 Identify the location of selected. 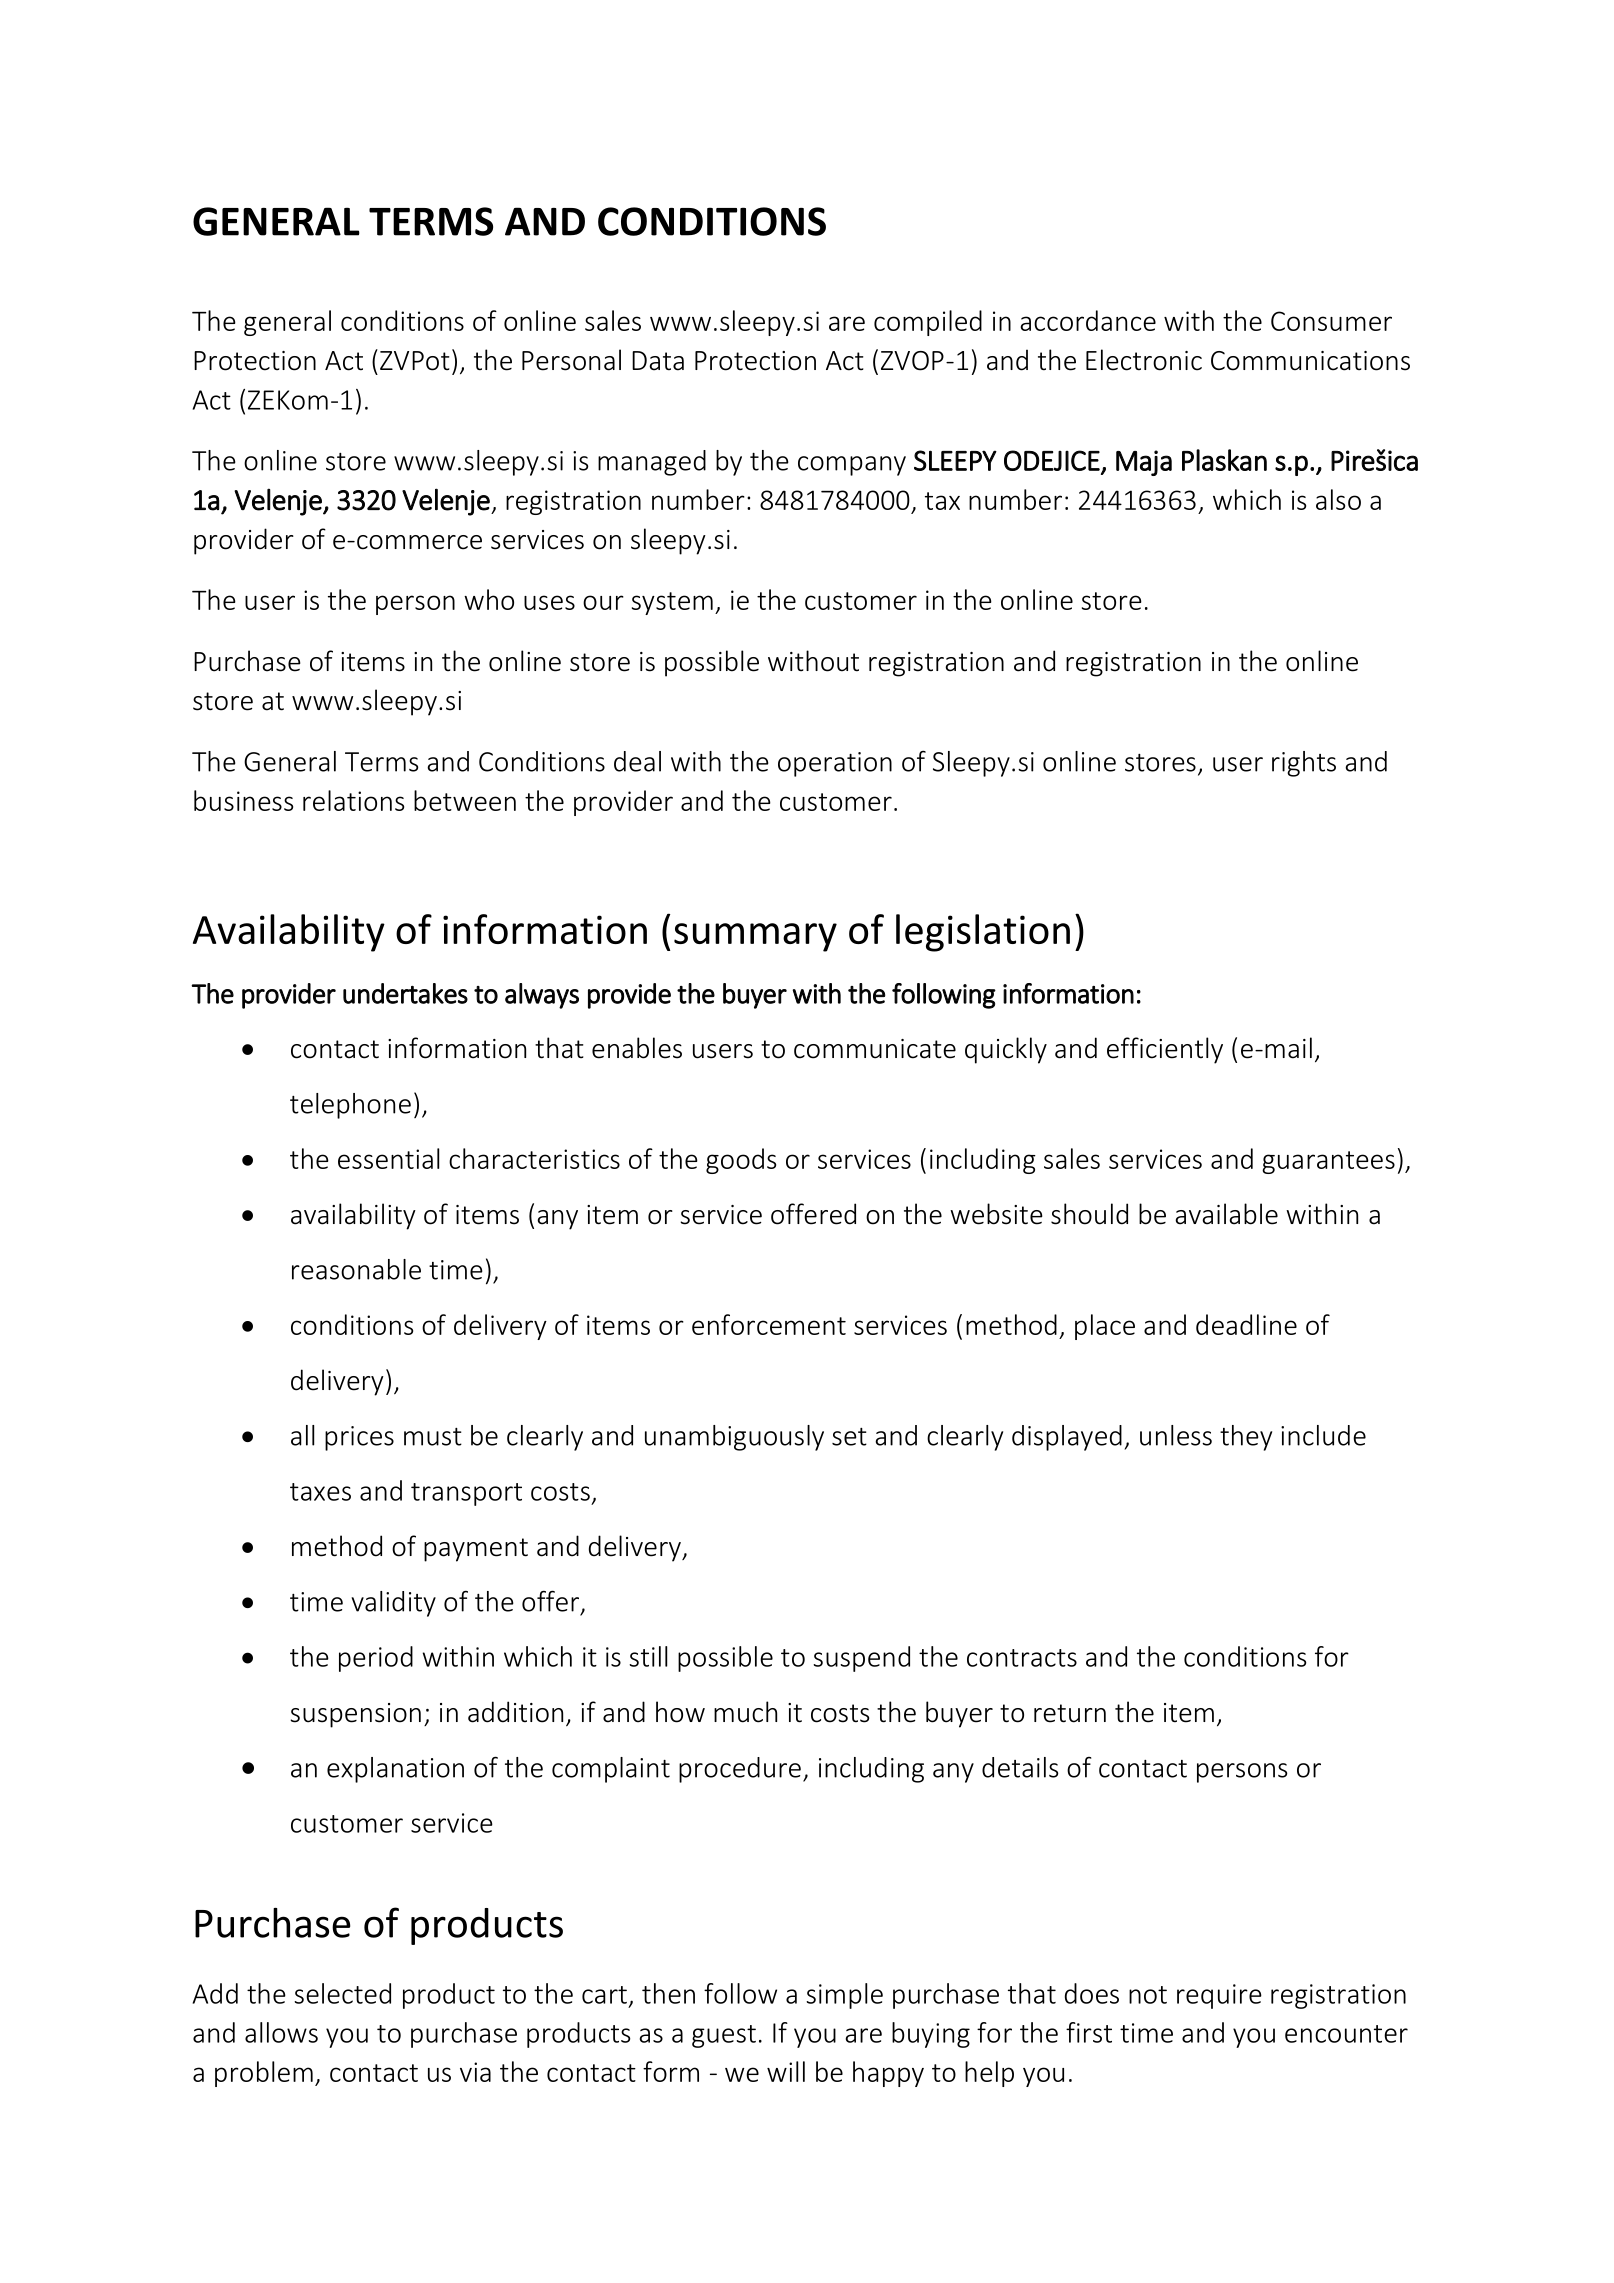
(342, 1993).
